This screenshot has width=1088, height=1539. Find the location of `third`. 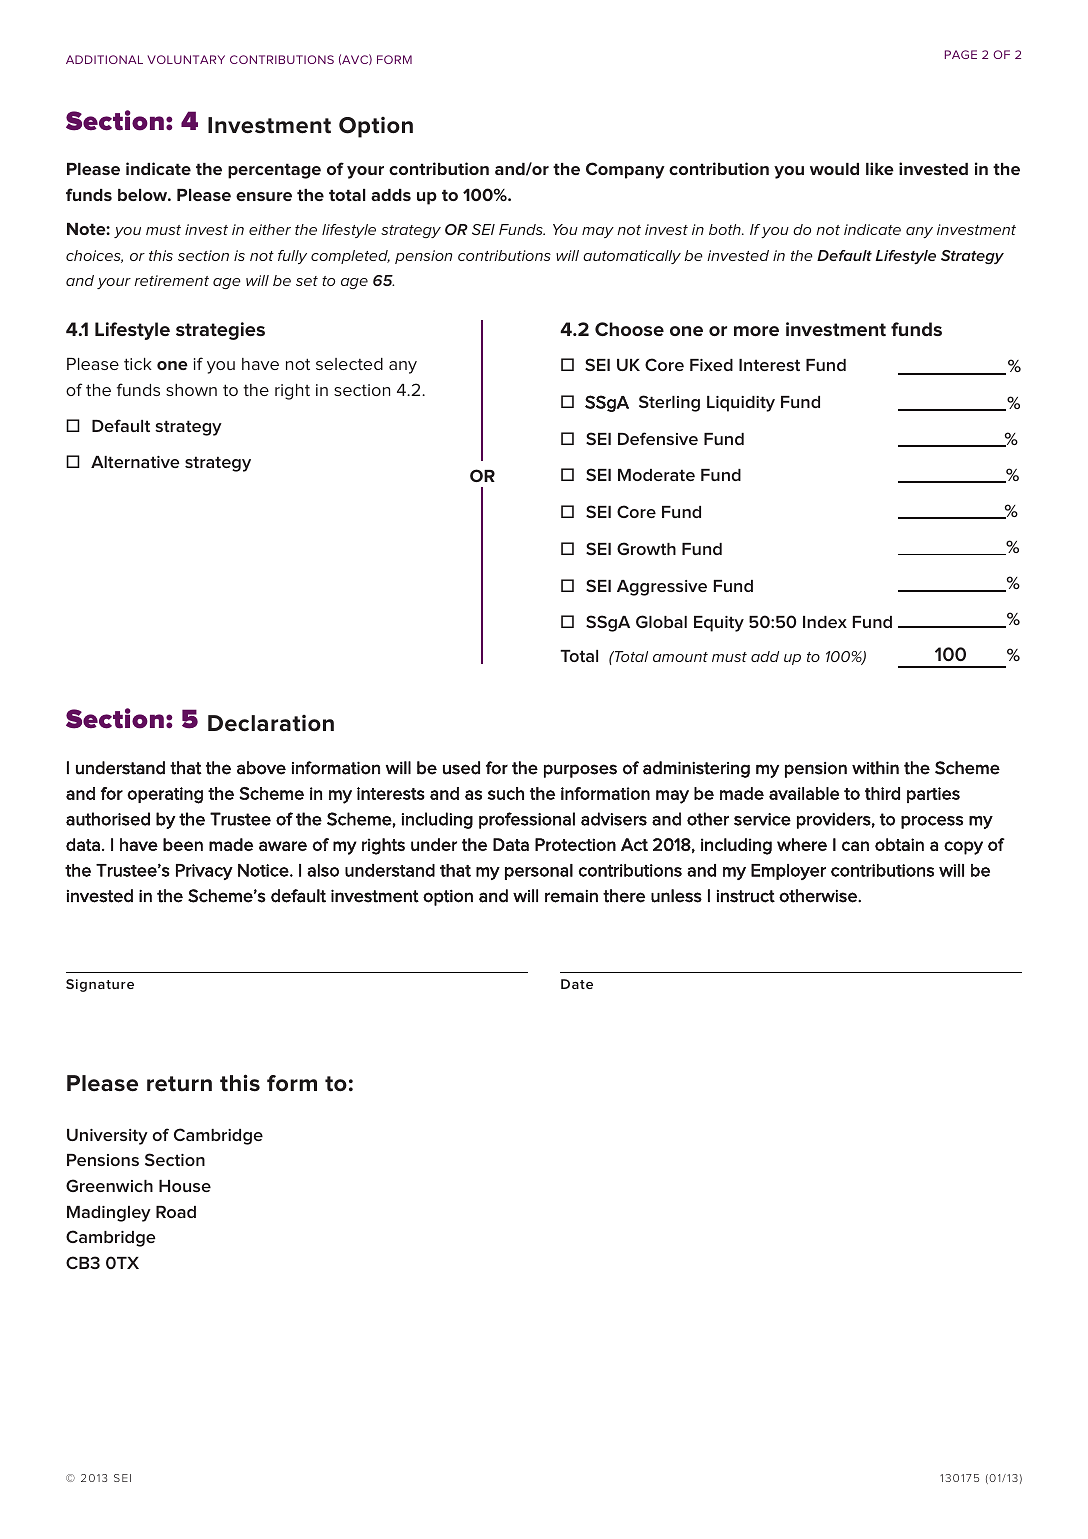

third is located at coordinates (882, 793).
